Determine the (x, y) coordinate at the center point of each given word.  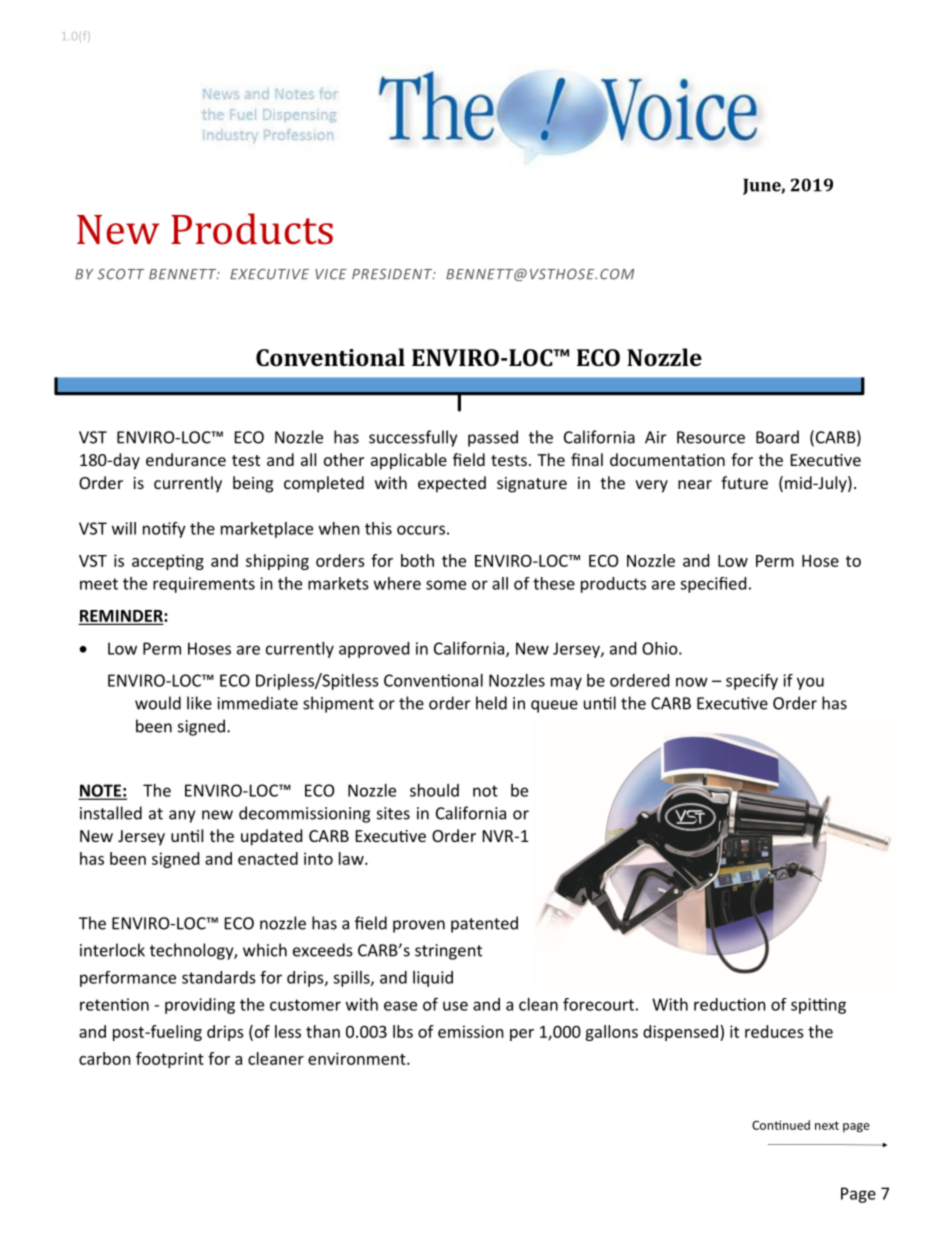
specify (752, 682)
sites (393, 813)
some (446, 585)
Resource (711, 437)
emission (471, 1031)
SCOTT (120, 274)
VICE (331, 274)
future (744, 482)
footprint (170, 1060)
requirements (204, 585)
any (182, 816)
